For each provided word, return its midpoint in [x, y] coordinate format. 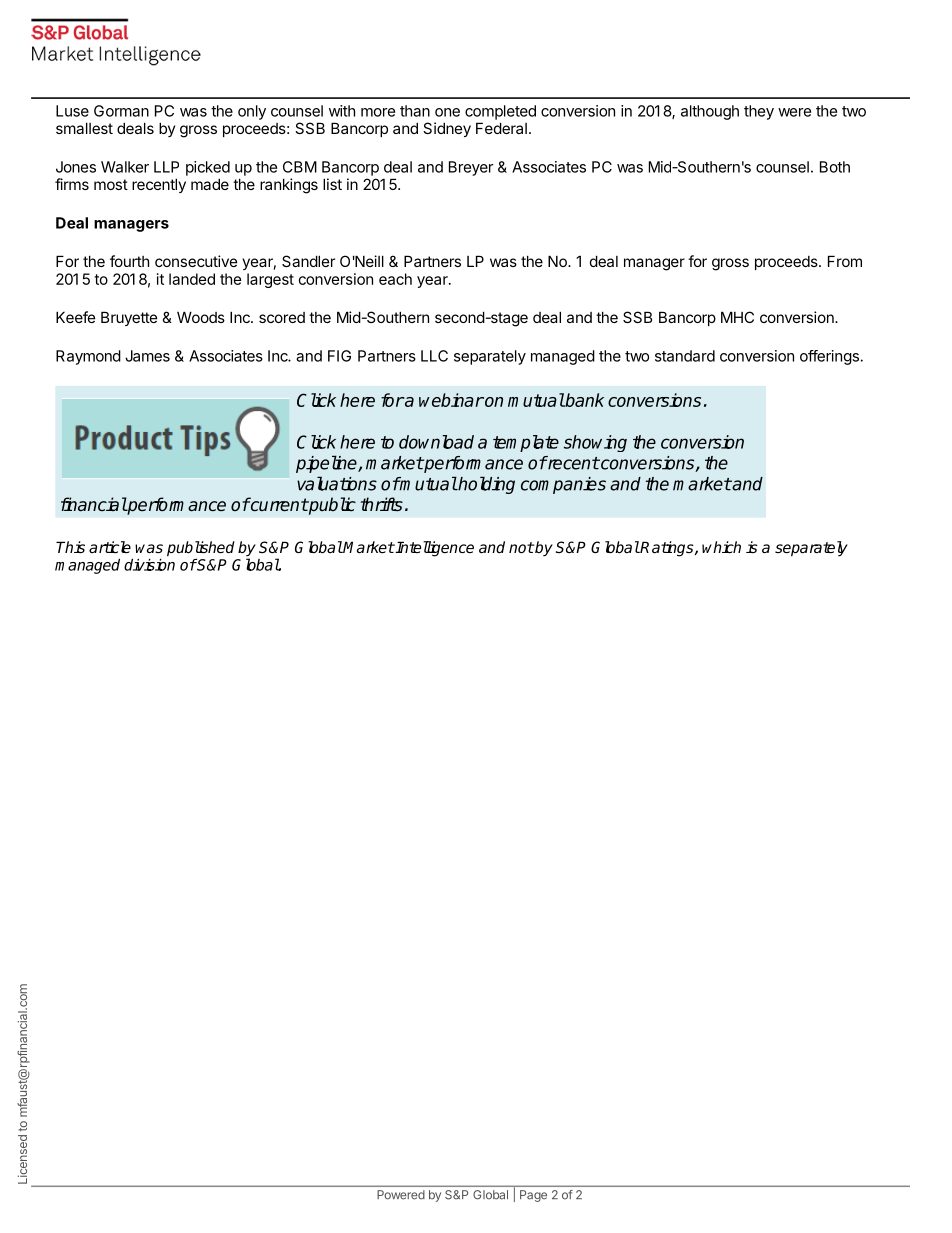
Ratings [667, 549]
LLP [166, 167]
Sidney [447, 129]
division [149, 565]
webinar [451, 400]
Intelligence [434, 549]
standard [685, 356]
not [521, 547]
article [110, 547]
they [759, 112]
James [147, 356]
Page [533, 1196]
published [201, 549]
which [721, 547]
